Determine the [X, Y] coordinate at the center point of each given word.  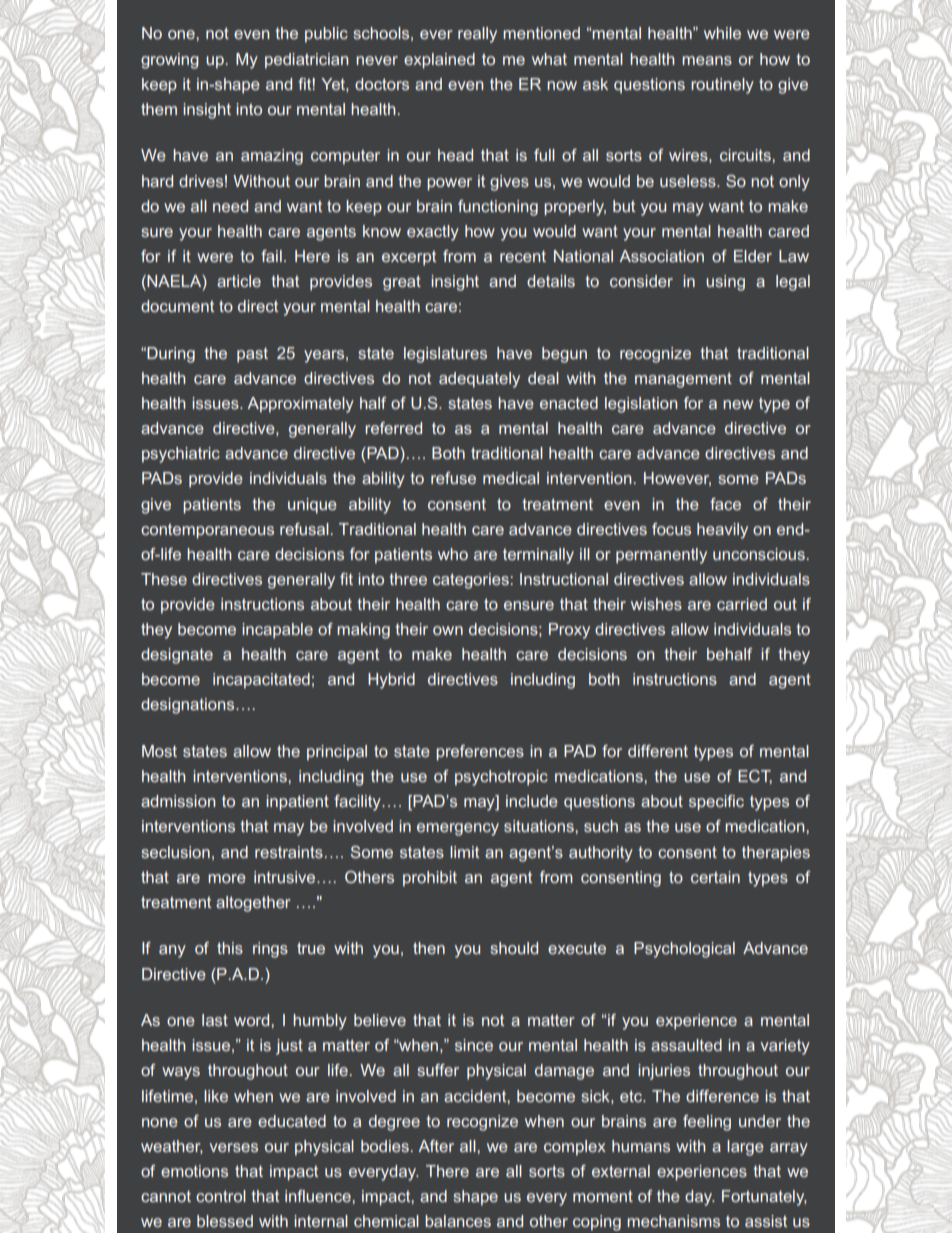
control [221, 1196]
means [707, 60]
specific [716, 803]
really [477, 35]
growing [170, 61]
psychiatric [181, 455]
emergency [458, 829]
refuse [453, 478]
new [738, 404]
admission [178, 801]
